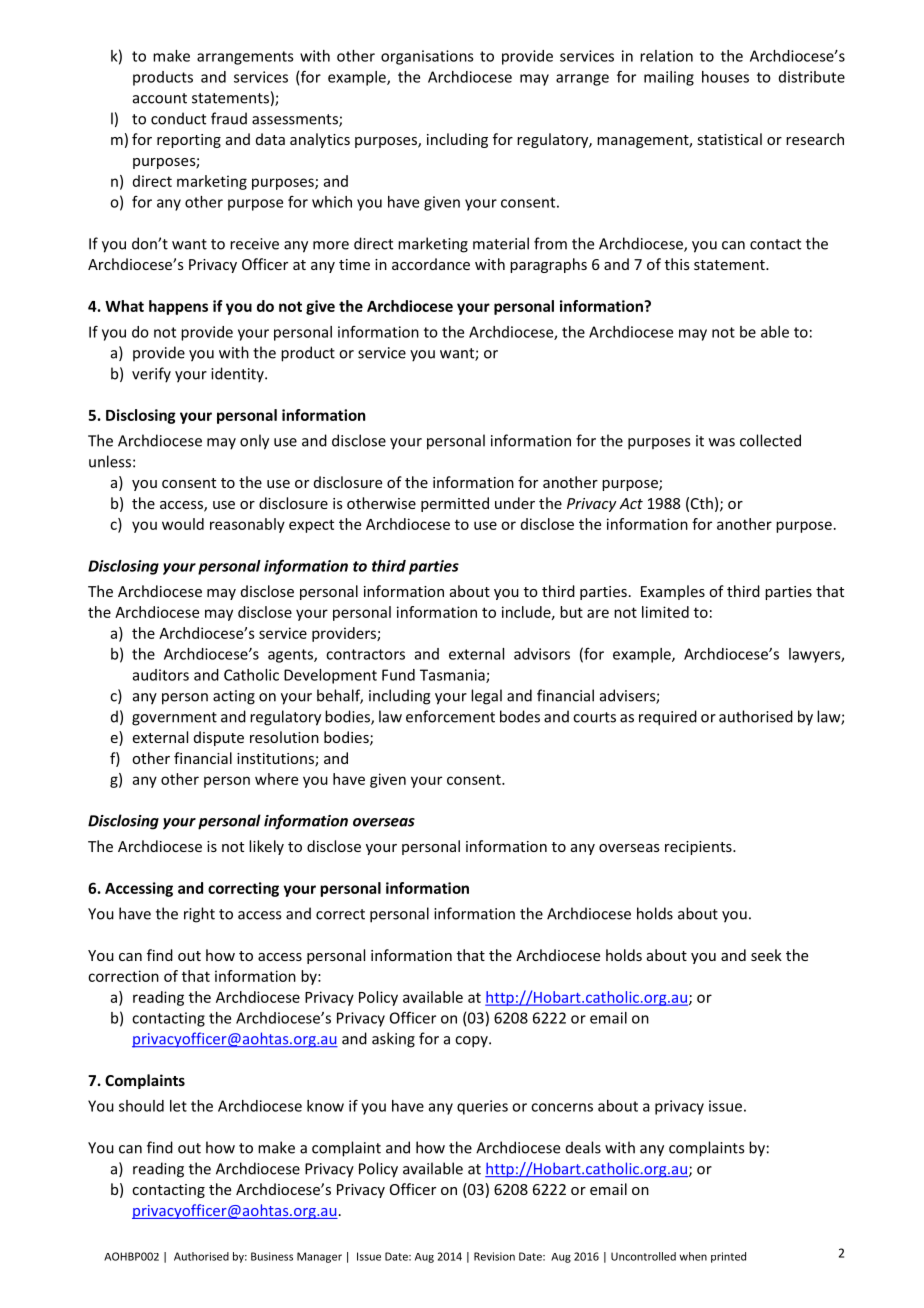 This screenshot has width=924, height=1308. What do you see at coordinates (272, 1256) in the screenshot?
I see `Business` at bounding box center [272, 1256].
